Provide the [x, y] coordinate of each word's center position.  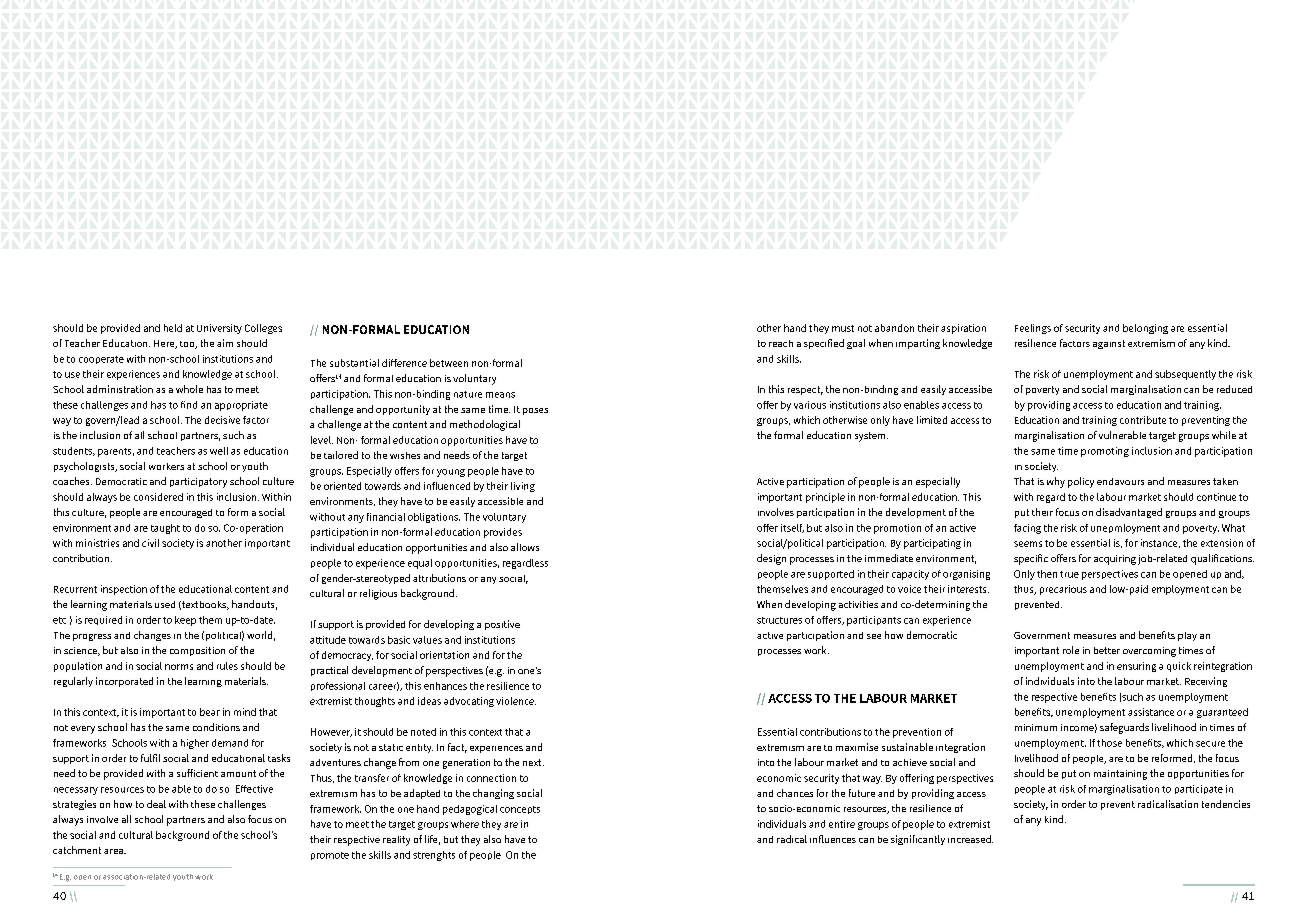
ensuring [1136, 667]
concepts [520, 810]
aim [225, 343]
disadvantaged [1129, 513]
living [523, 487]
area [114, 851]
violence [516, 701]
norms [179, 667]
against [1109, 344]
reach [781, 343]
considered [158, 497]
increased [970, 839]
